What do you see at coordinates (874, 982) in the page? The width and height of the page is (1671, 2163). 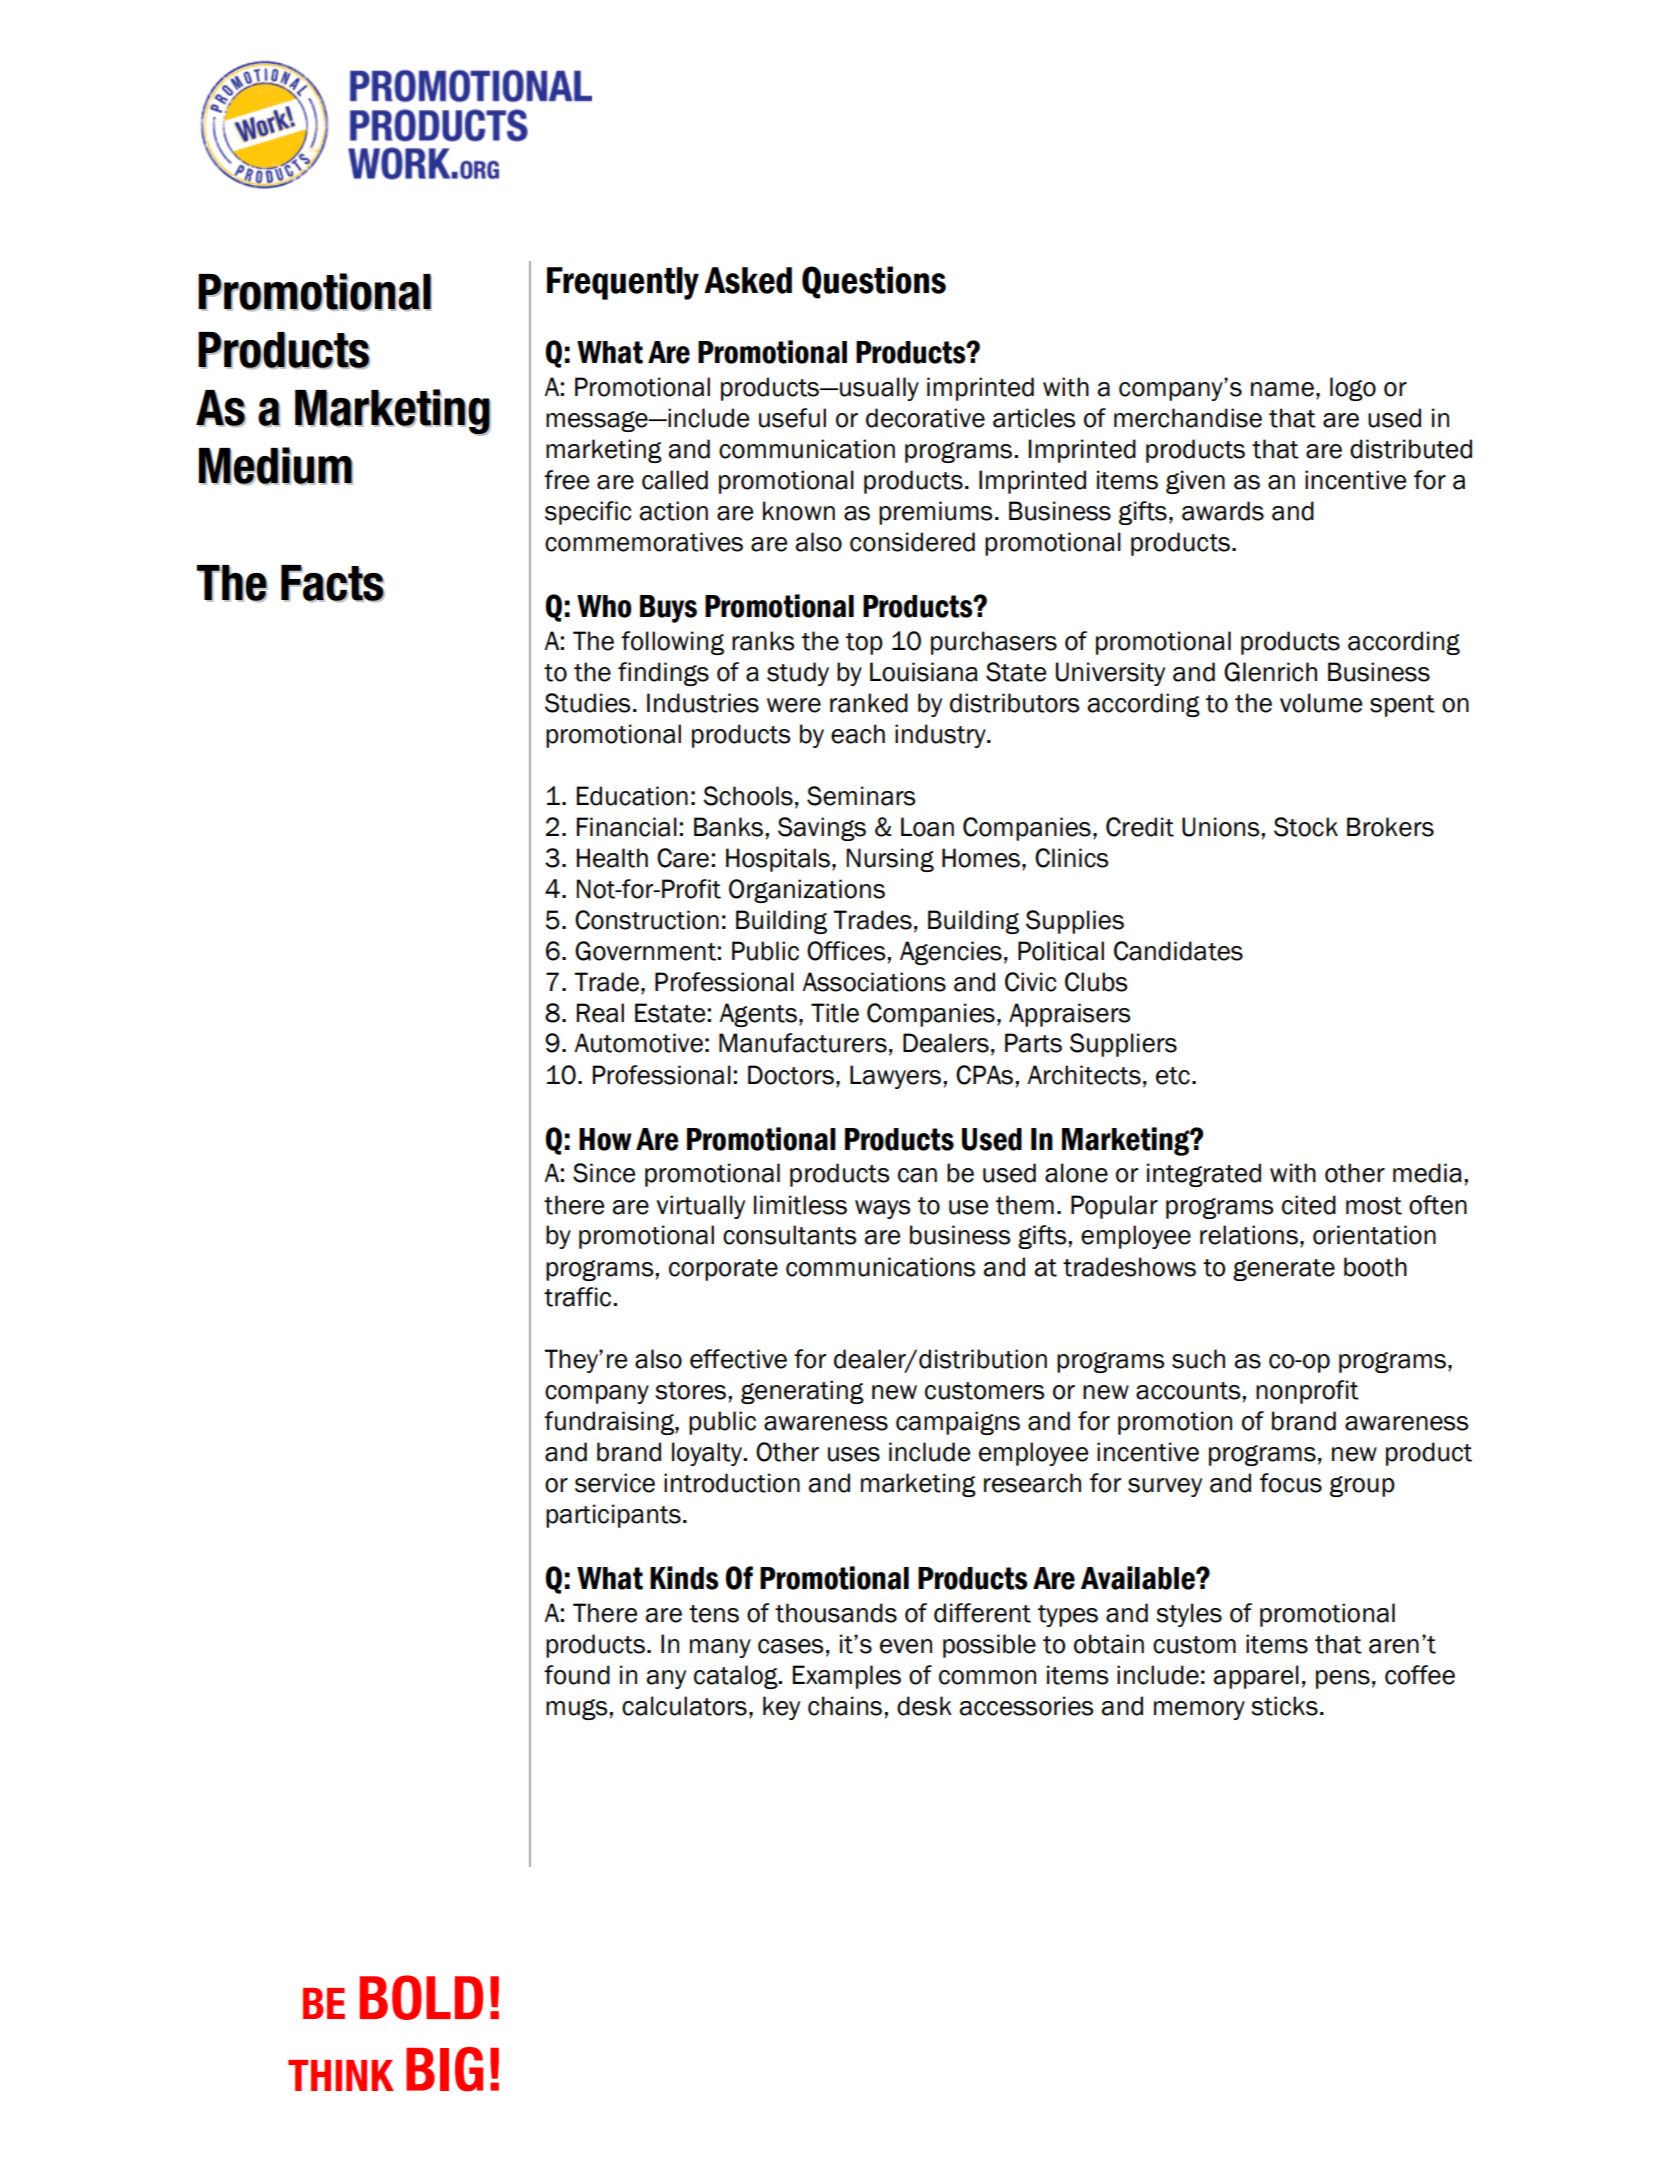 I see `Associations` at bounding box center [874, 982].
